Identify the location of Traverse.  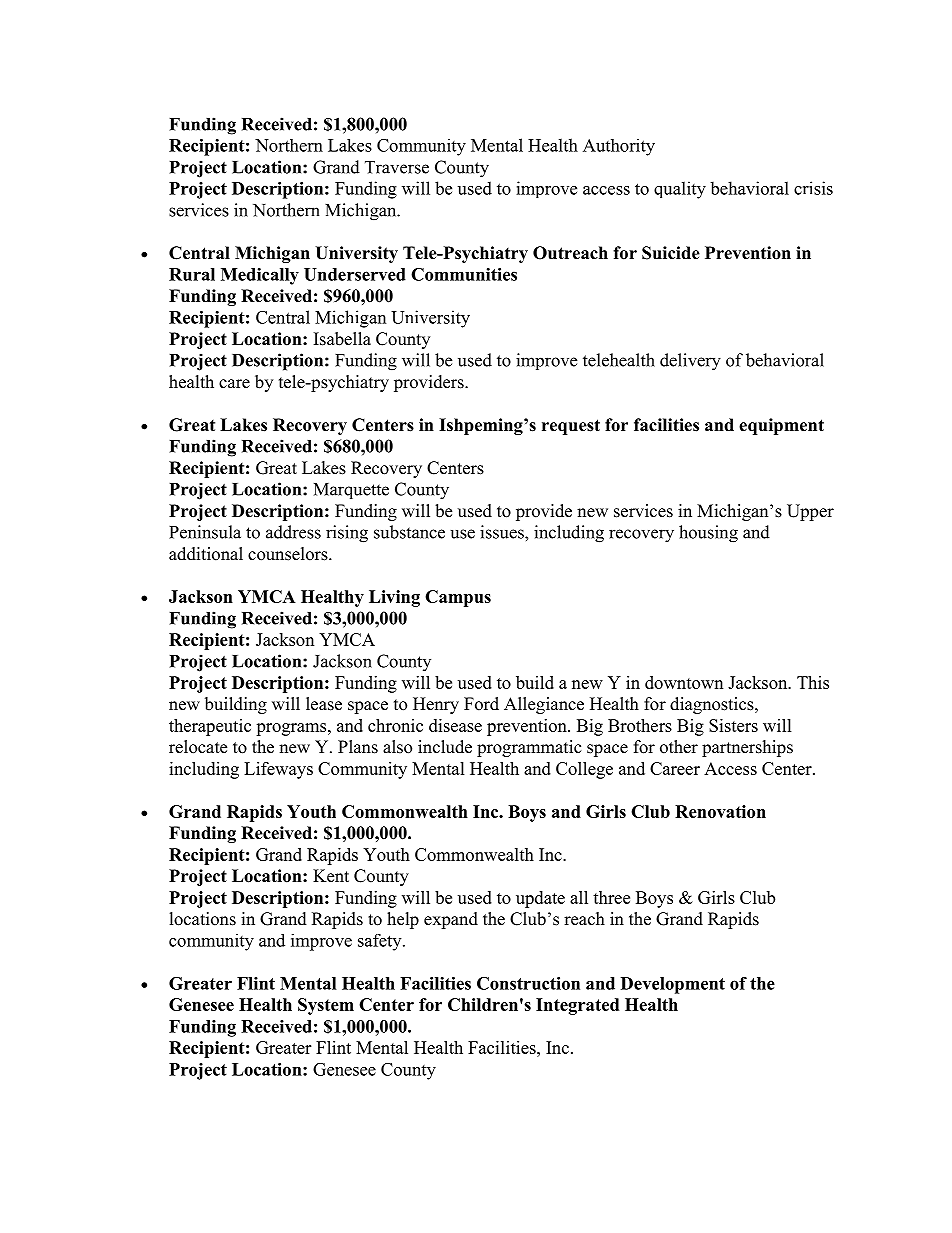
(397, 167).
